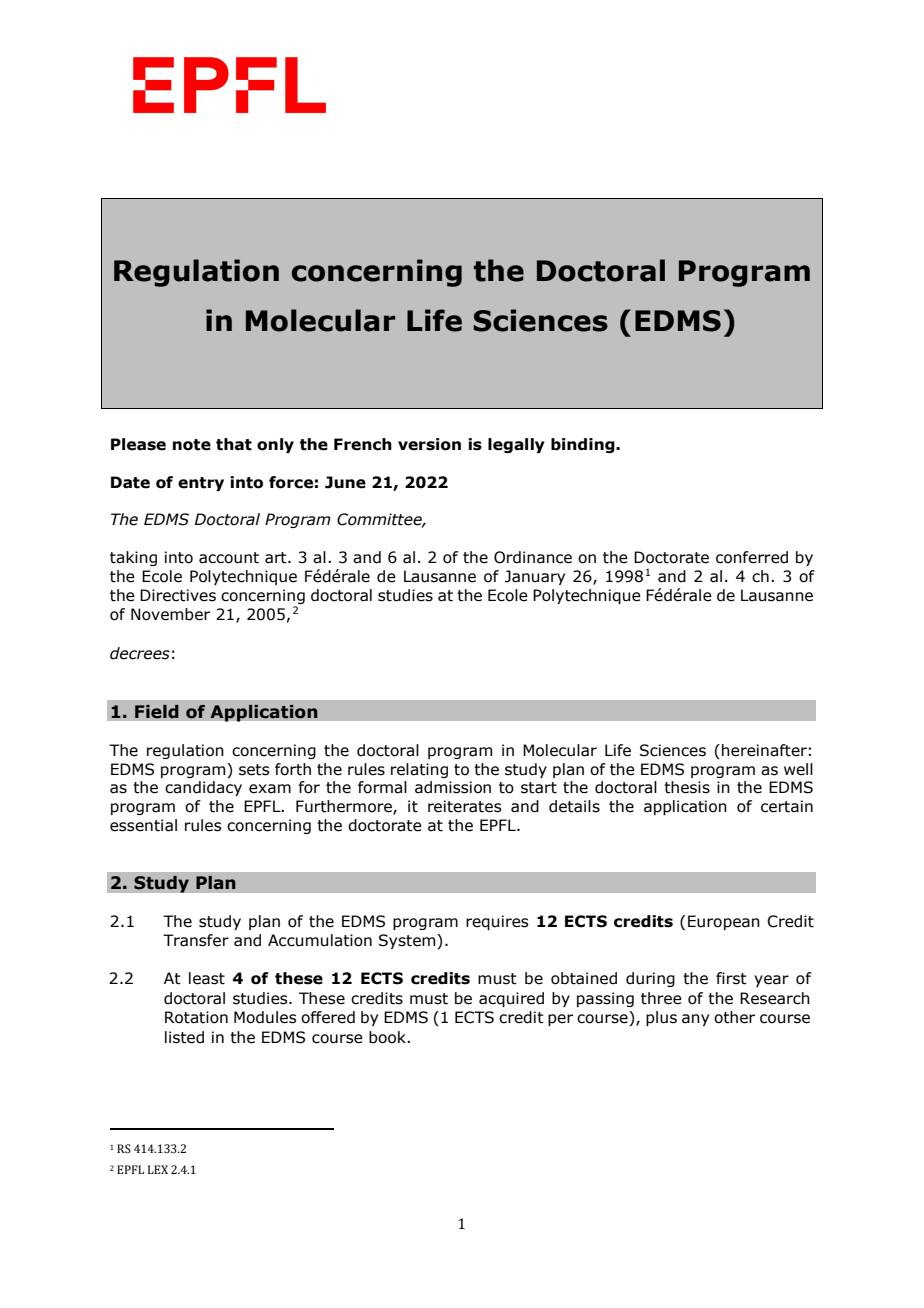 This image has width=924, height=1308. I want to click on sets, so click(254, 770).
